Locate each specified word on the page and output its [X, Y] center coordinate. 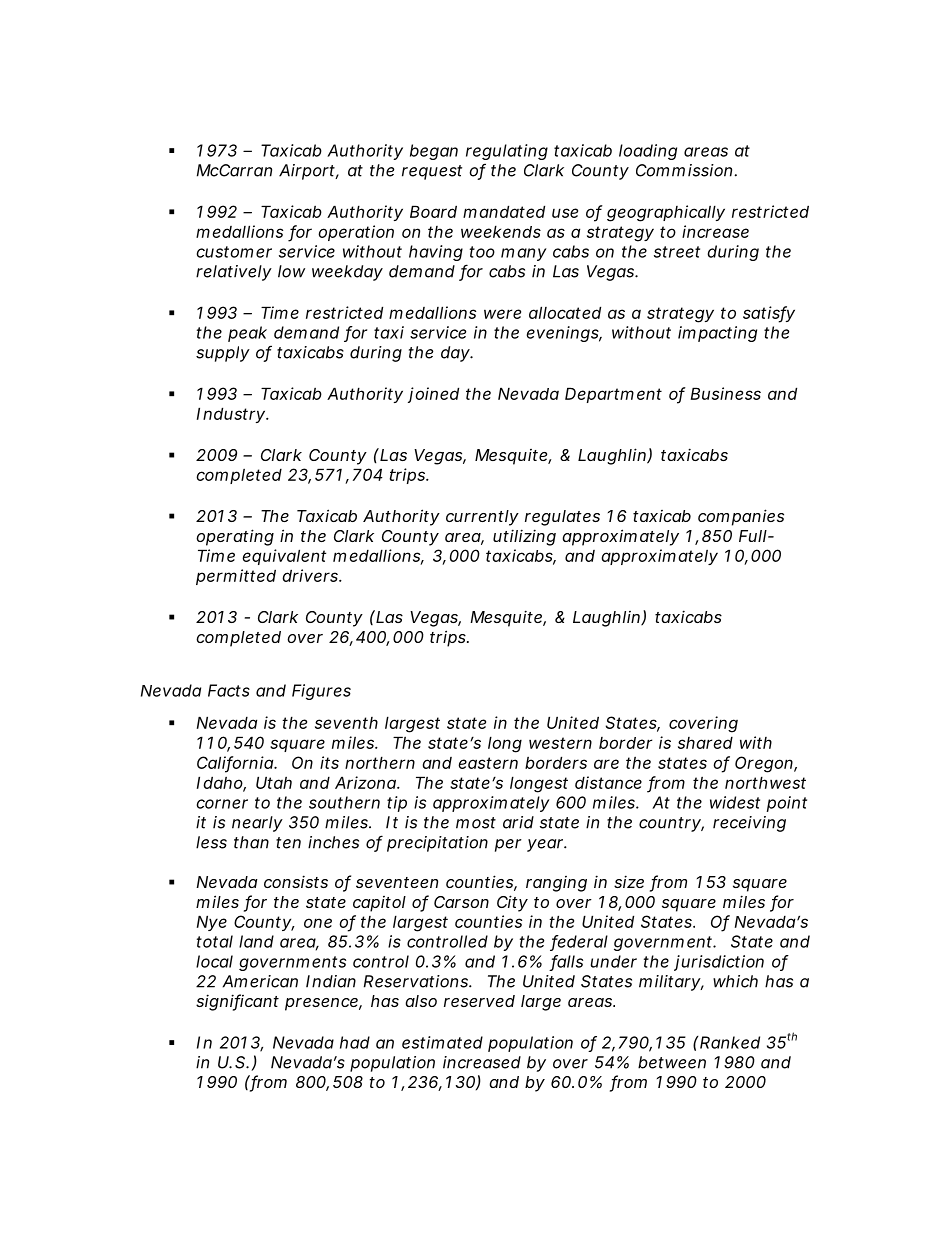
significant [237, 1002]
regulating [507, 152]
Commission [684, 170]
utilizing [524, 537]
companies [741, 517]
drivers [311, 575]
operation [356, 233]
